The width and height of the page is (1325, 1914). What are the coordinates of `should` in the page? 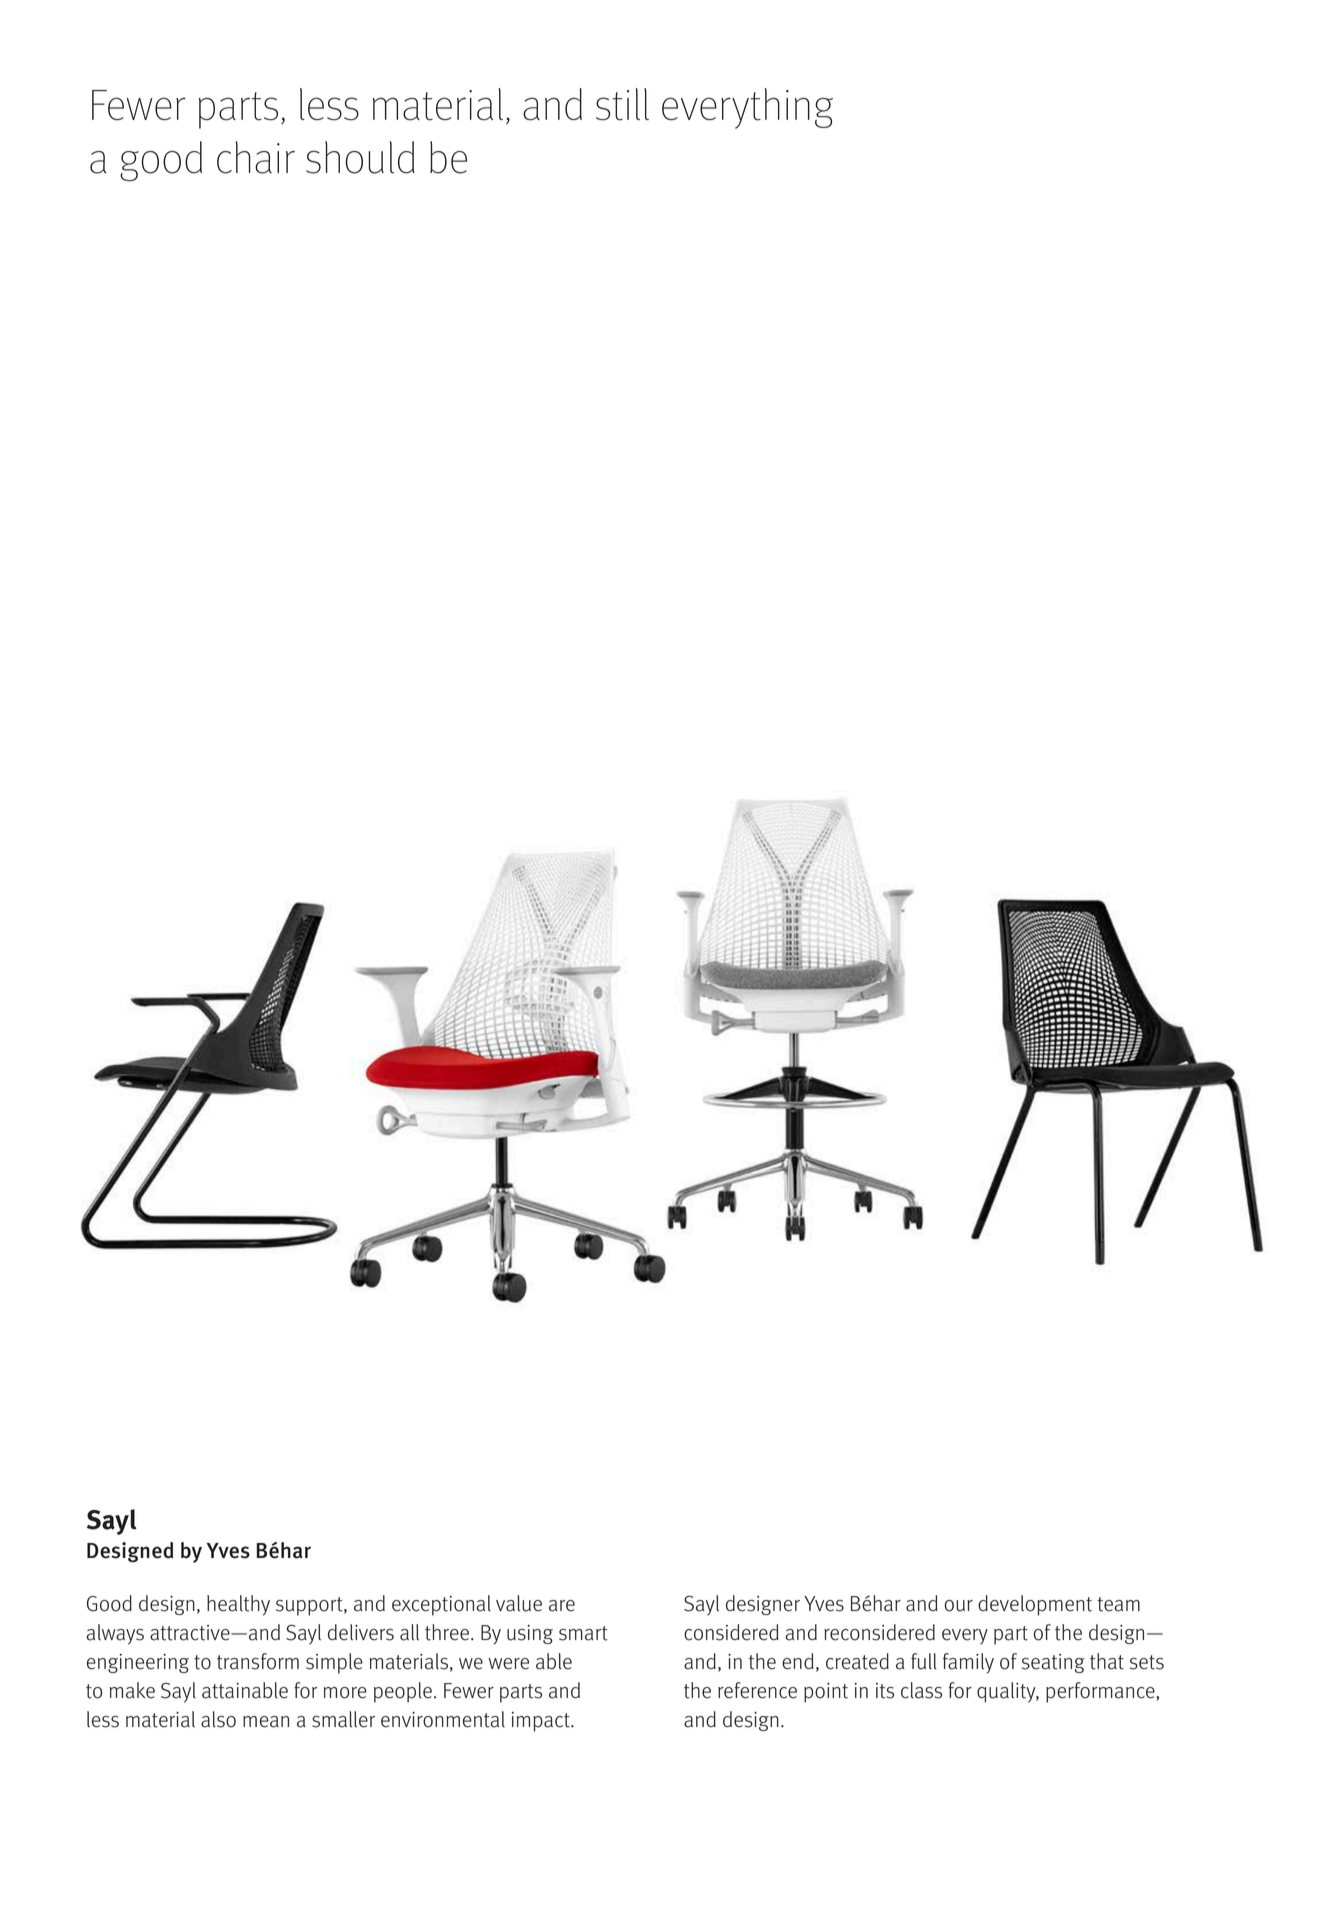 It's located at (360, 157).
